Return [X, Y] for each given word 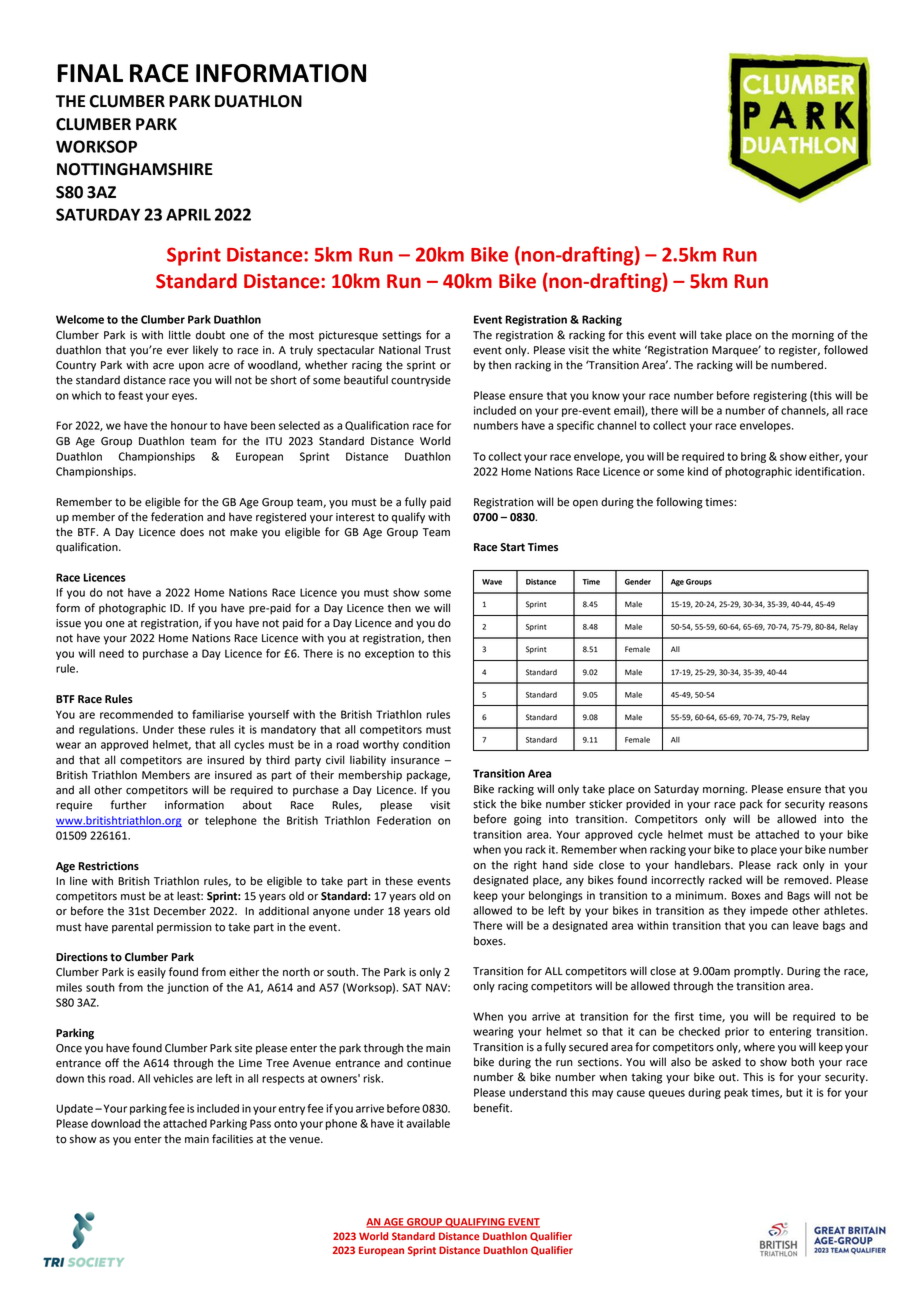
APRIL [188, 214]
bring [753, 457]
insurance [415, 760]
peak [736, 1093]
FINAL [90, 73]
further [128, 805]
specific [575, 426]
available [428, 1123]
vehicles [173, 1078]
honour [189, 425]
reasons [848, 805]
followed [846, 350]
